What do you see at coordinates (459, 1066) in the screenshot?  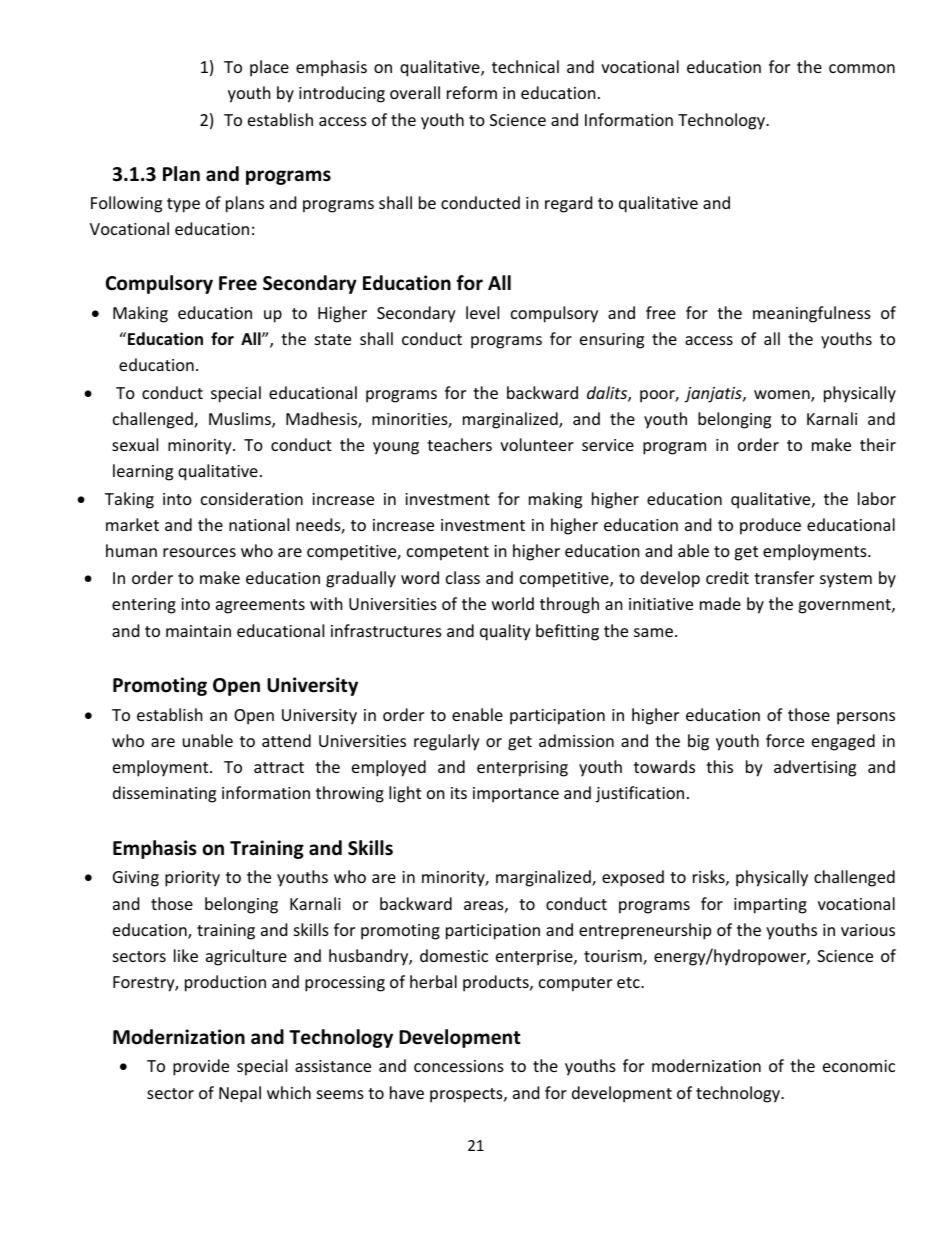 I see `concessions` at bounding box center [459, 1066].
